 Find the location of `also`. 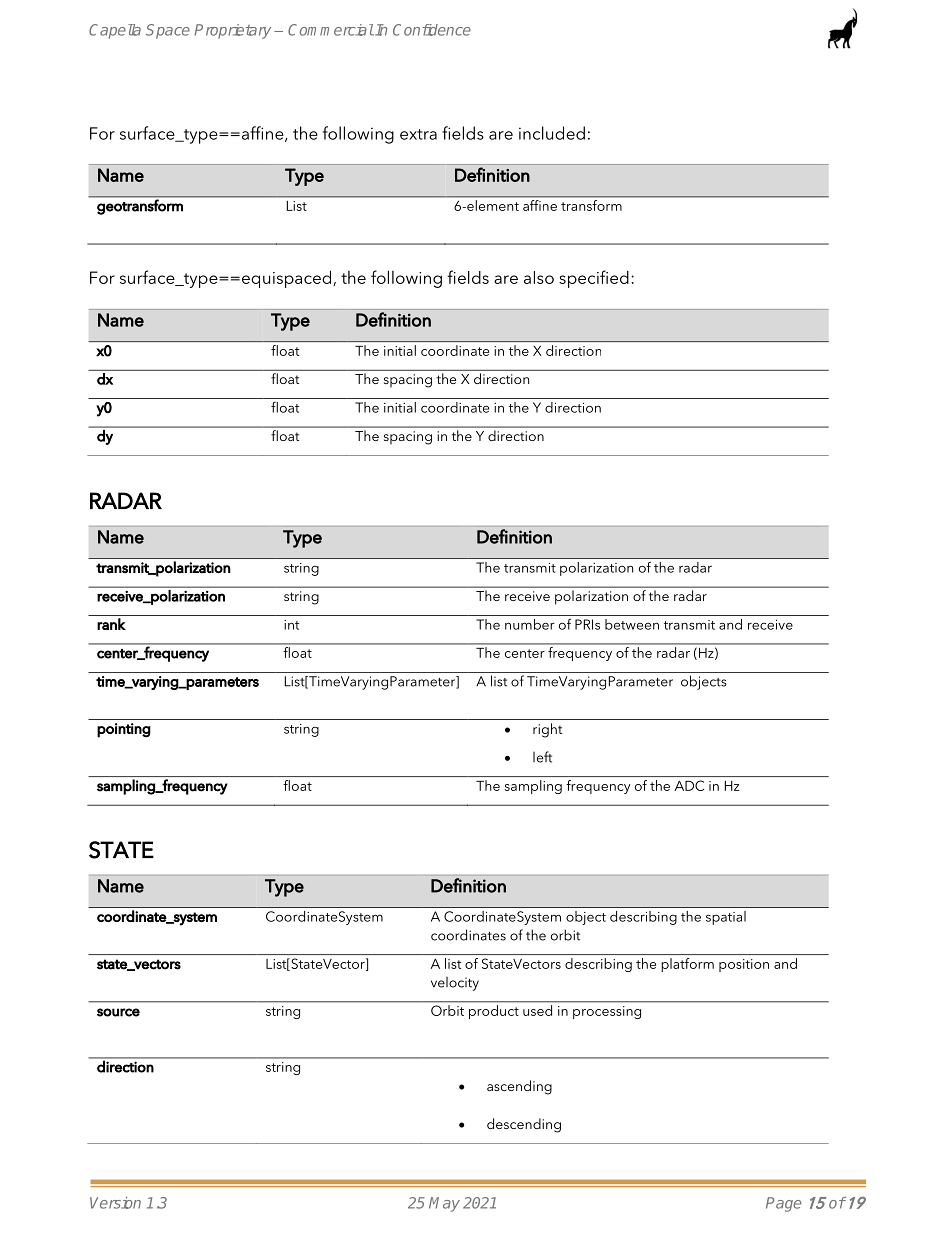

also is located at coordinates (539, 277).
